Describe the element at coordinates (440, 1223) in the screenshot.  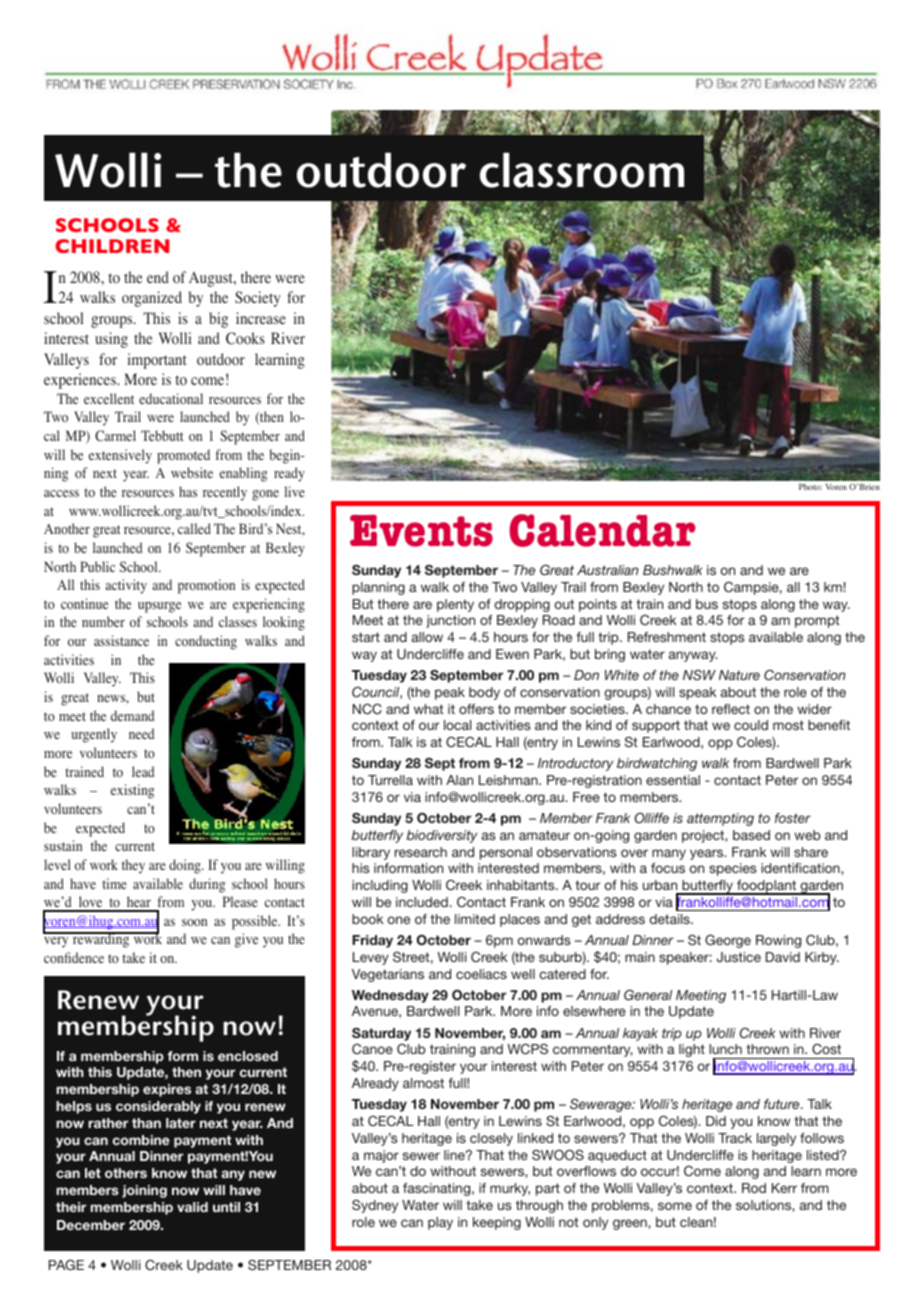
I see `play` at that location.
